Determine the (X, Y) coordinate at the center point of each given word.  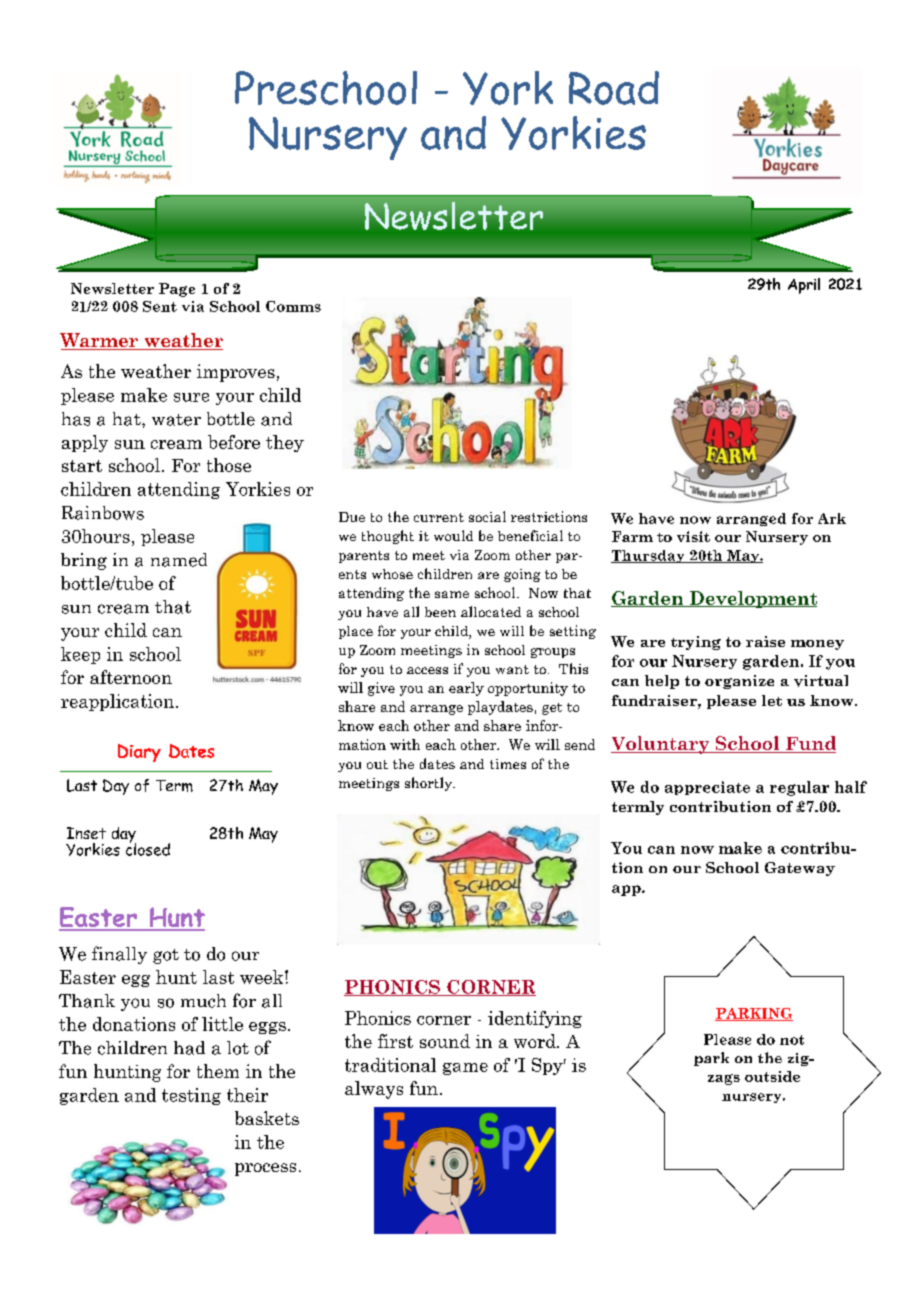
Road (614, 88)
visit (693, 536)
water (176, 420)
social (487, 516)
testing (191, 1096)
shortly (429, 784)
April (804, 286)
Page (177, 290)
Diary (139, 753)
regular (799, 788)
